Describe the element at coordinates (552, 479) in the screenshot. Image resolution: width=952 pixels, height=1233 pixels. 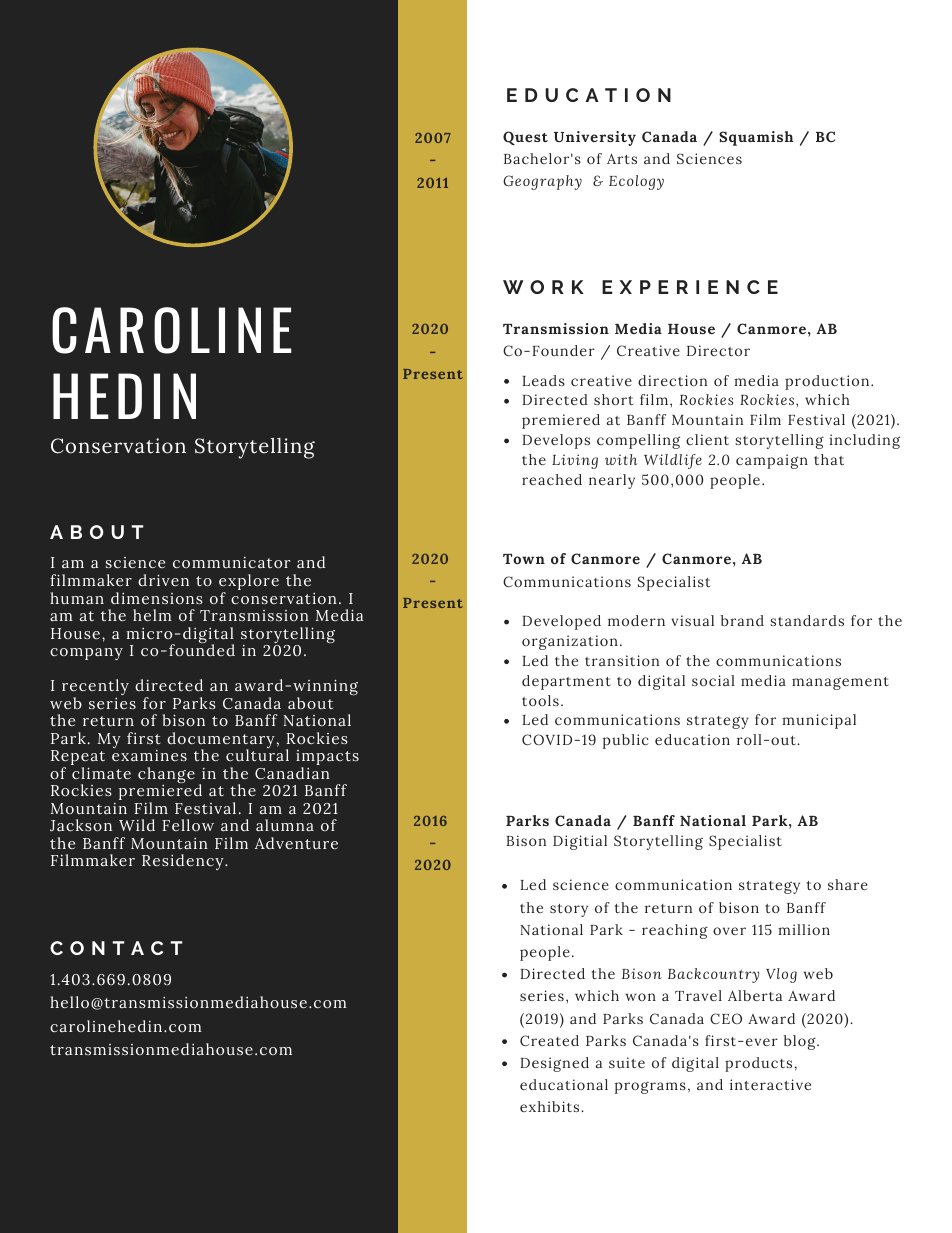
I see `reached` at that location.
